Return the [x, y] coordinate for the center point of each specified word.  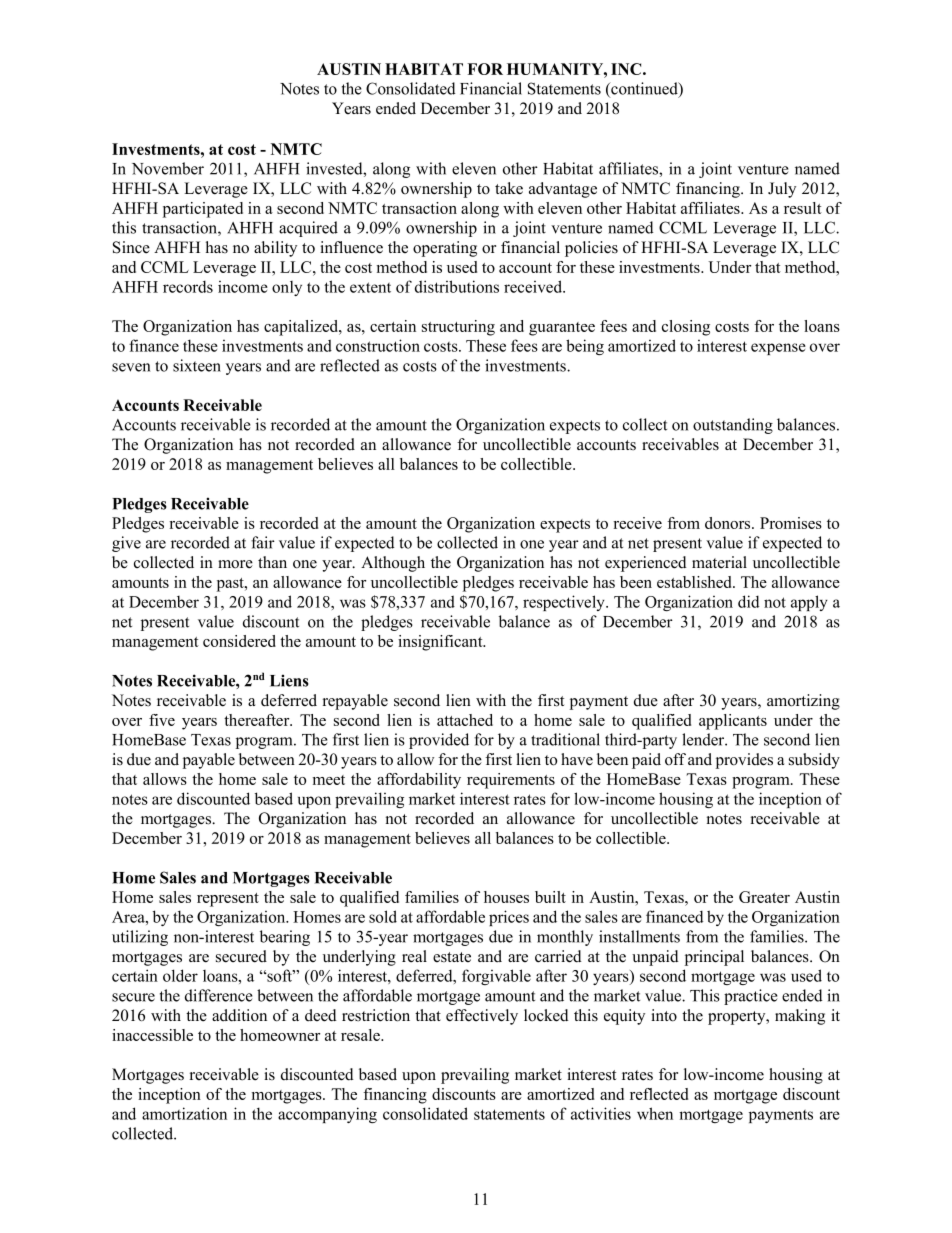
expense [778, 349]
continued [644, 89]
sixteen [197, 365]
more [235, 564]
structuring [458, 328]
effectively [482, 1017]
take [509, 188]
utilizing [140, 938]
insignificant [441, 643]
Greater [764, 897]
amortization [184, 1113]
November [168, 168]
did [748, 601]
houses [506, 897]
